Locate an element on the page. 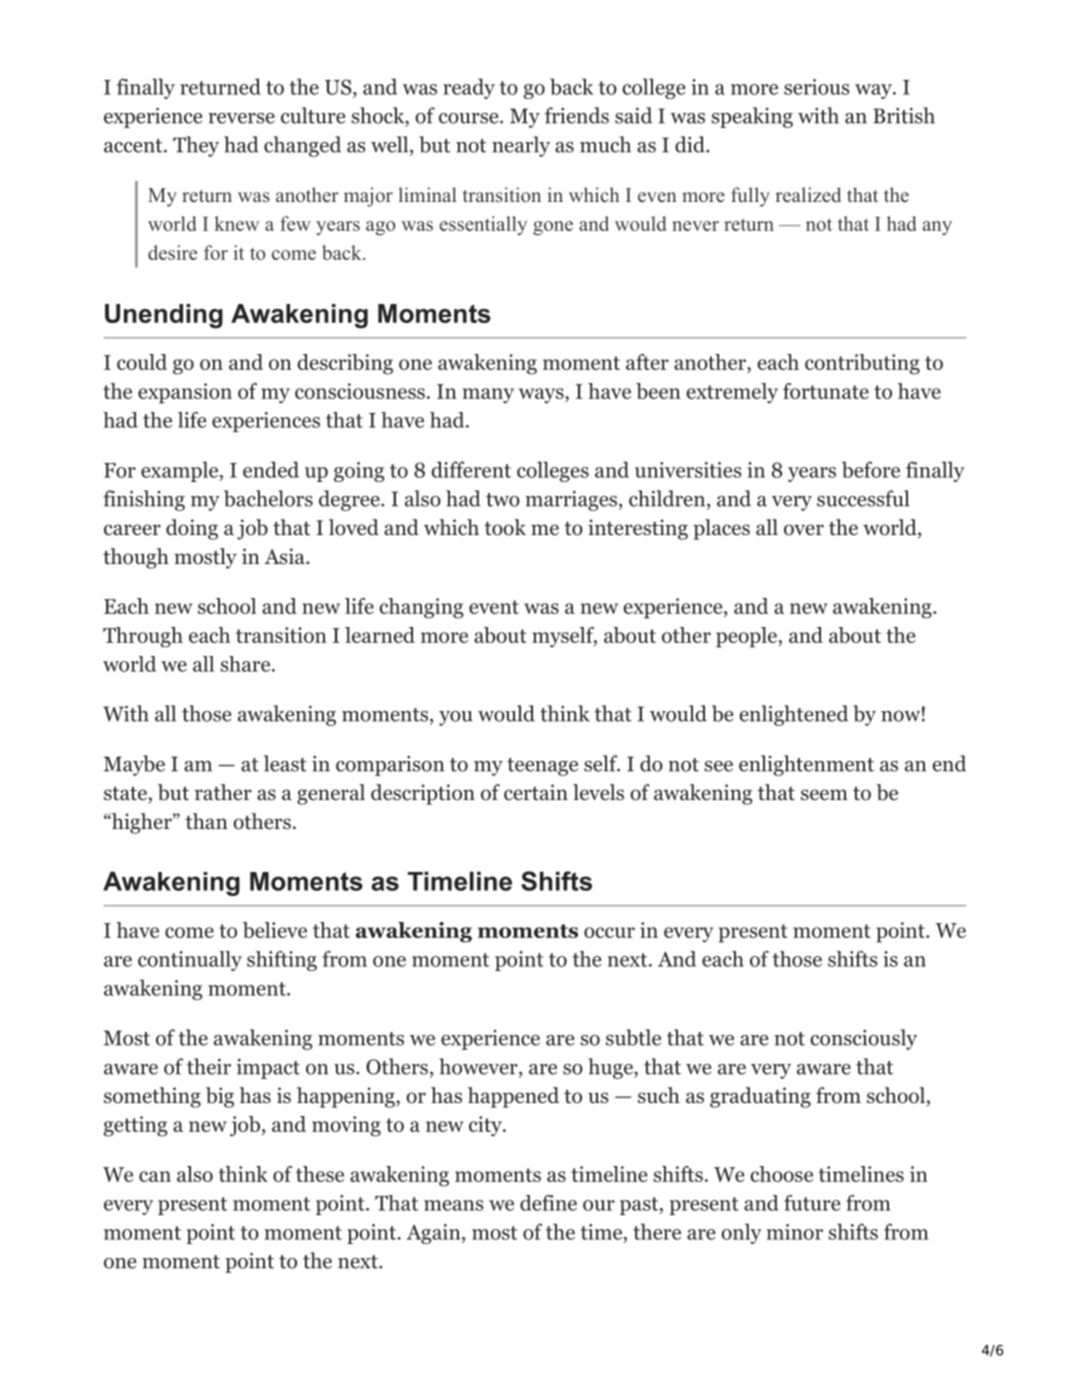  define is located at coordinates (548, 1203).
